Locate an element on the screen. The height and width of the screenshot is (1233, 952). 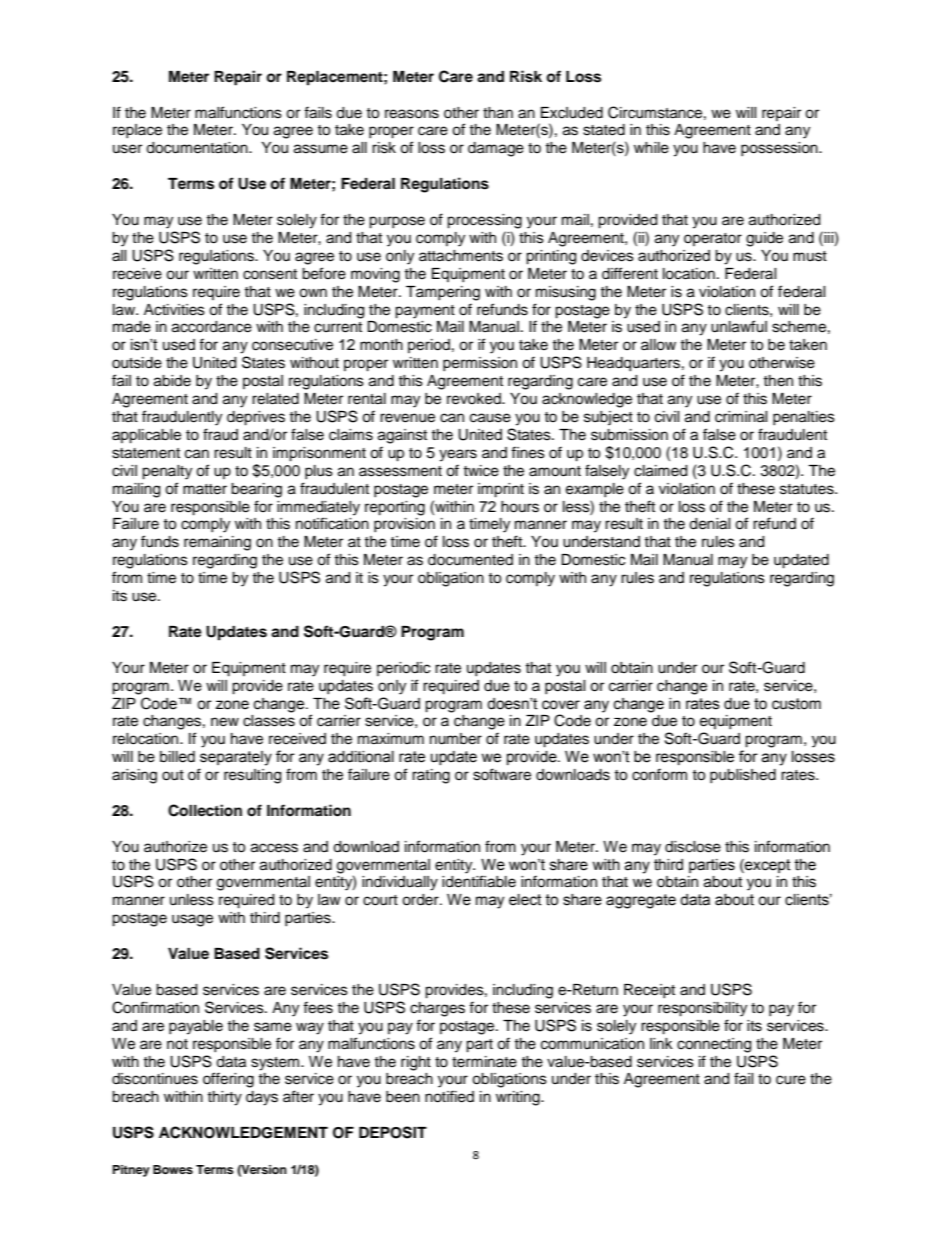
years is located at coordinates (458, 455).
